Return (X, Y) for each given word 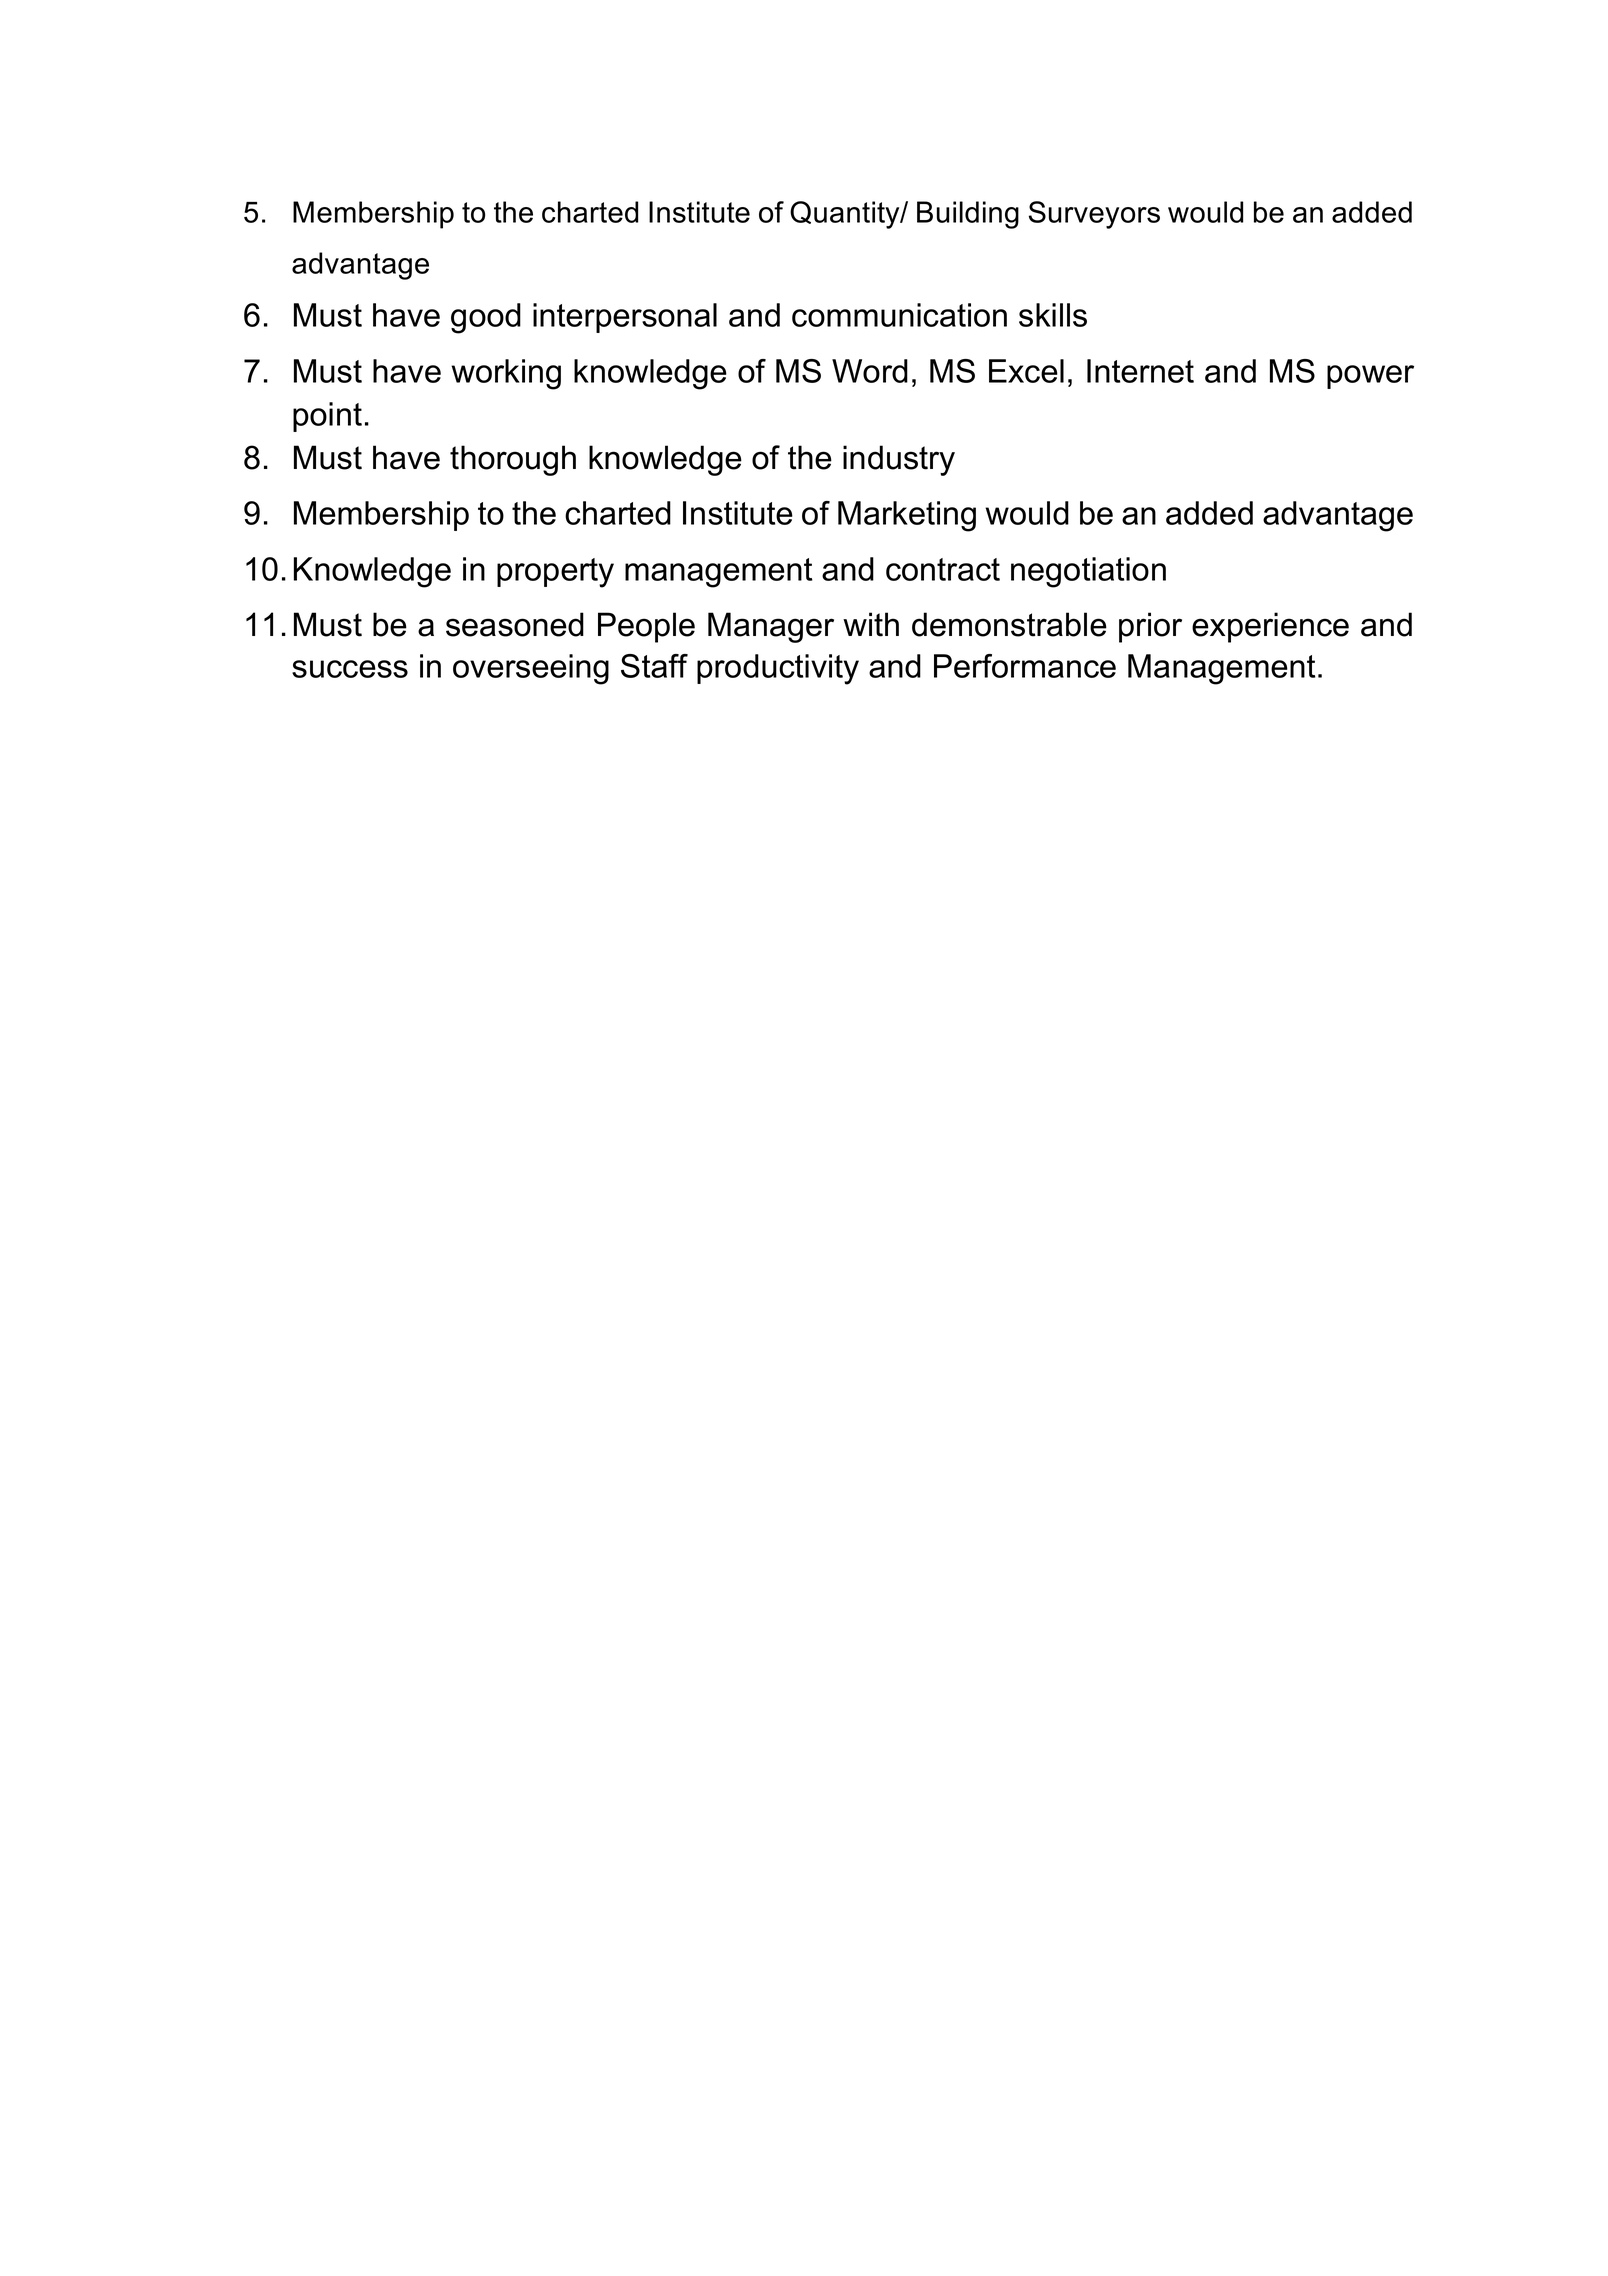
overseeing (531, 669)
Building (968, 215)
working (506, 374)
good (486, 318)
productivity (778, 669)
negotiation (1088, 572)
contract (943, 569)
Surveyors (1094, 215)
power (1370, 377)
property (555, 573)
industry (899, 460)
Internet (1140, 371)
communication (899, 315)
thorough (513, 460)
